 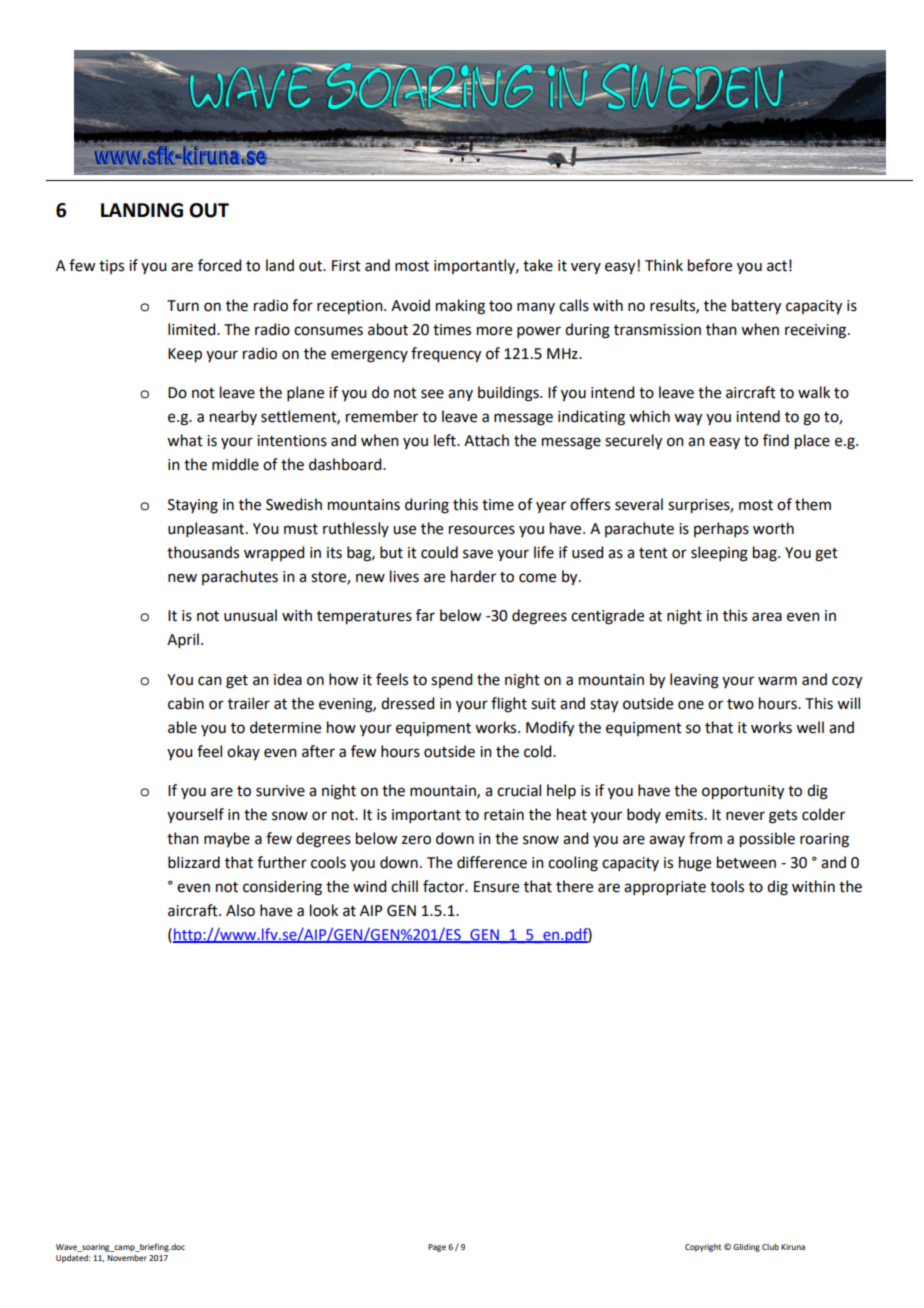 What do you see at coordinates (743, 792) in the screenshot?
I see `opportunity` at bounding box center [743, 792].
